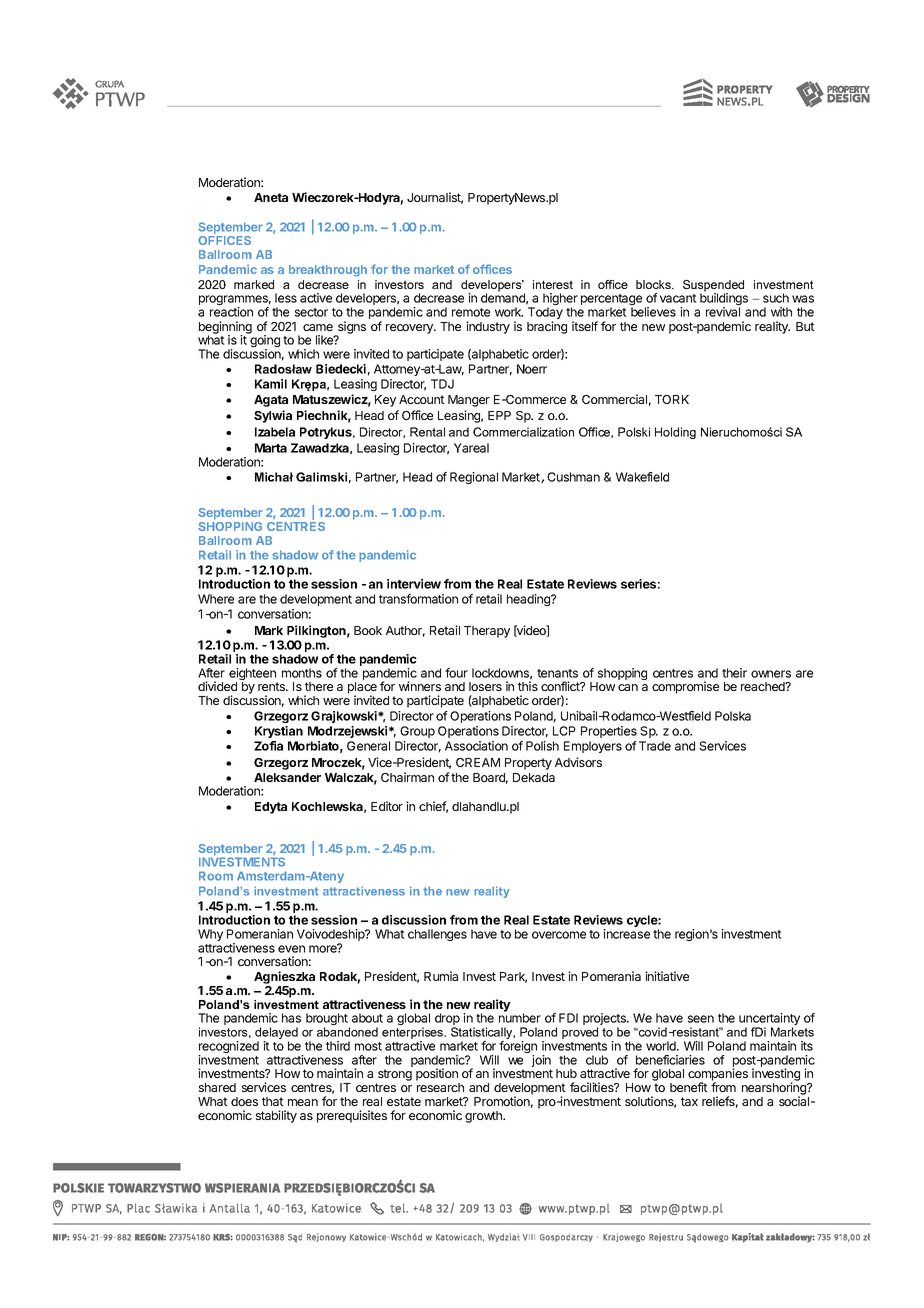  I want to click on CREAM, so click(478, 762).
